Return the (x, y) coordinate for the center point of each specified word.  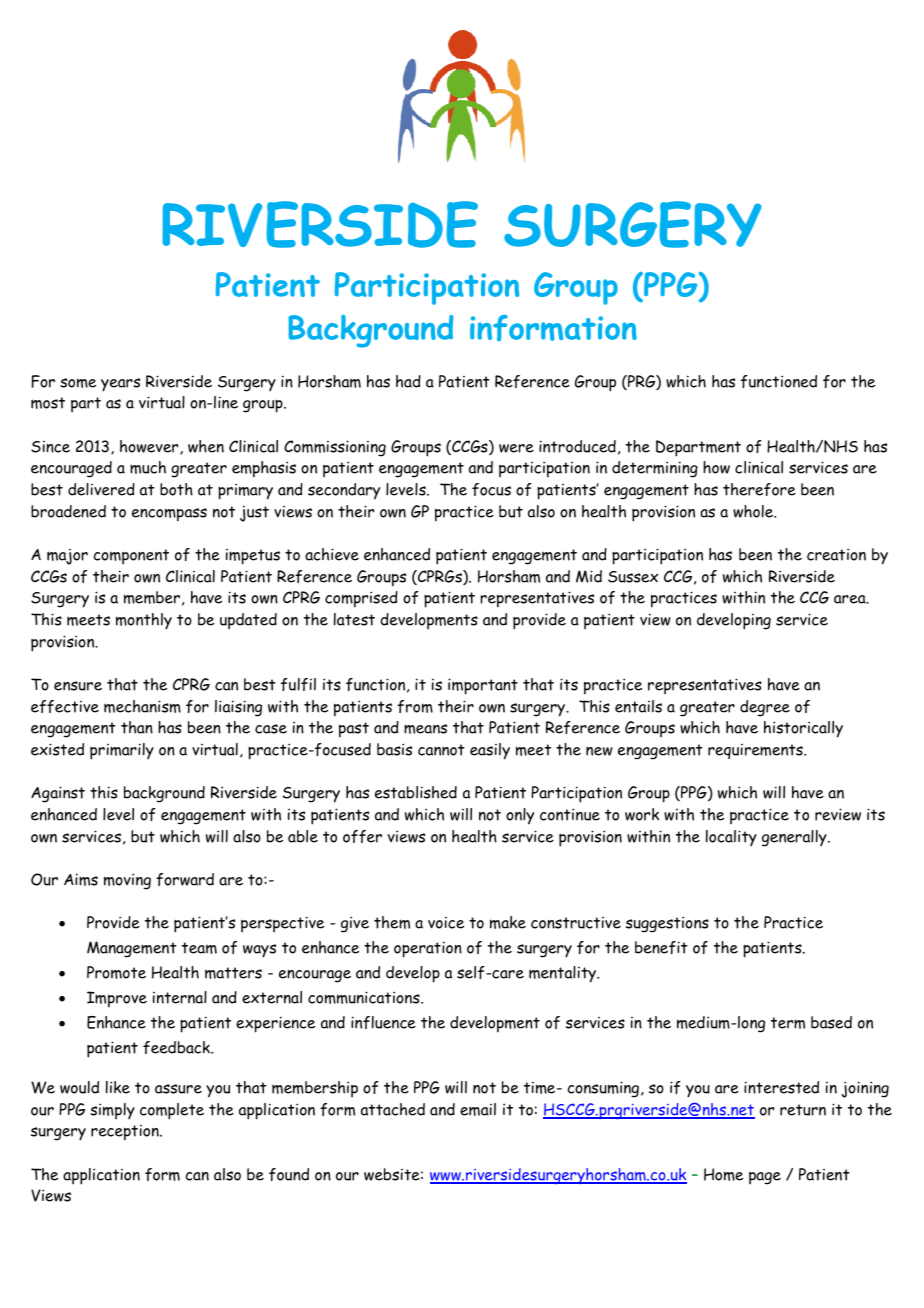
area (851, 599)
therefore (759, 489)
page (765, 1178)
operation (428, 949)
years (120, 385)
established (416, 792)
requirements (756, 751)
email (478, 1109)
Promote (116, 972)
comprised (361, 599)
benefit (661, 947)
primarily (122, 751)
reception (126, 1133)
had (408, 381)
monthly (144, 621)
